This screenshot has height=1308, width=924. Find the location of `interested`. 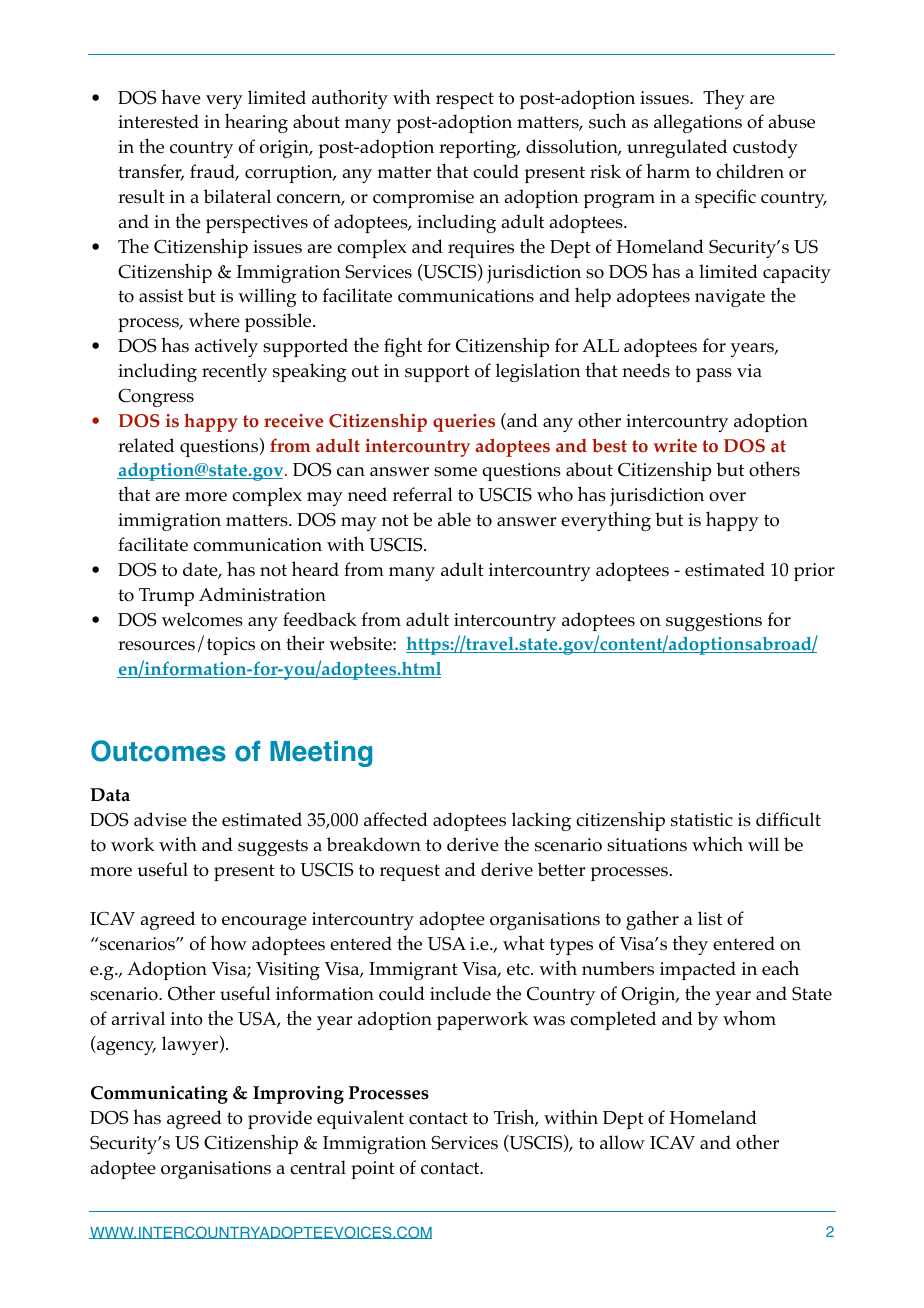

interested is located at coordinates (158, 121).
